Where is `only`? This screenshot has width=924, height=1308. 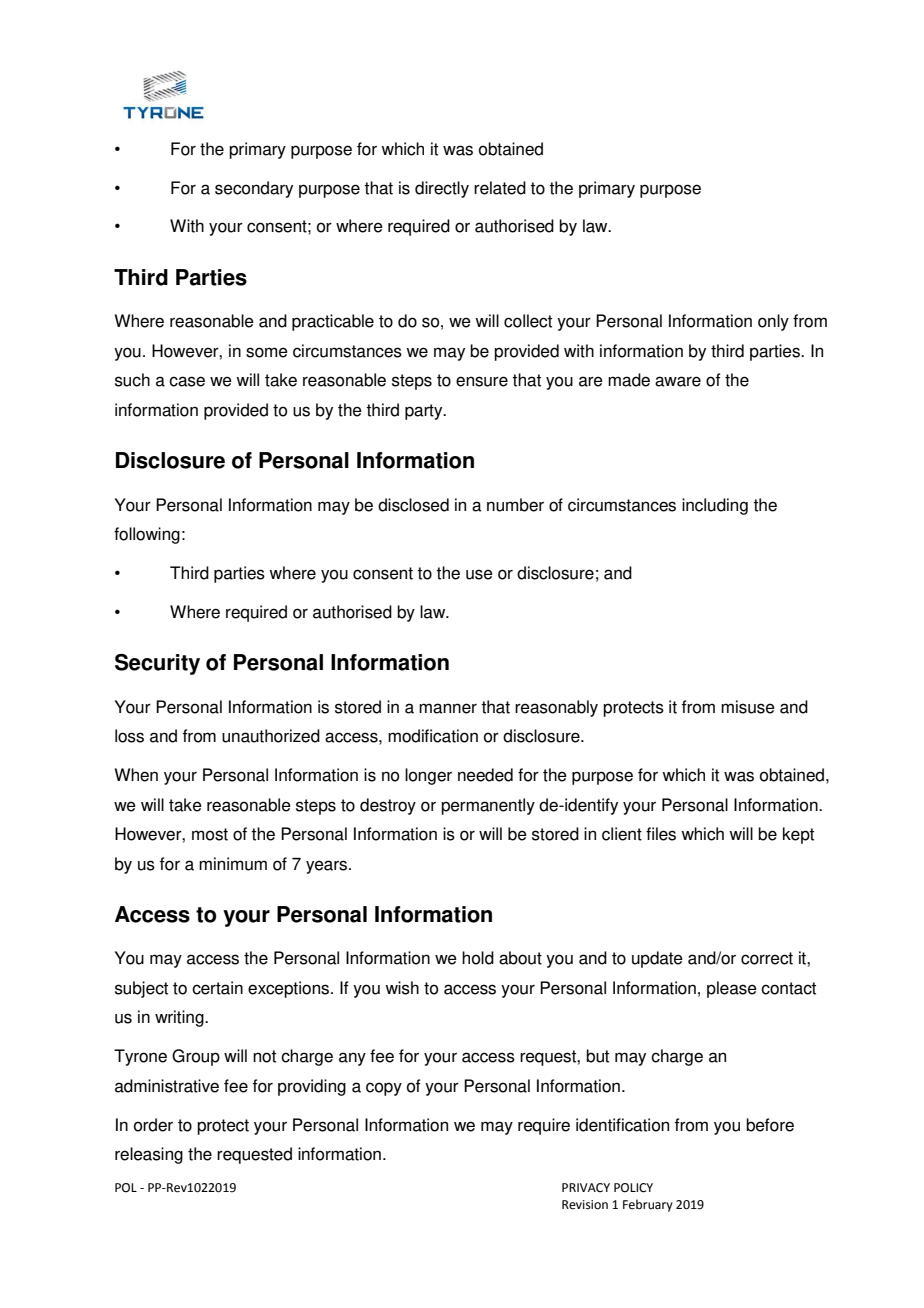 only is located at coordinates (773, 322).
